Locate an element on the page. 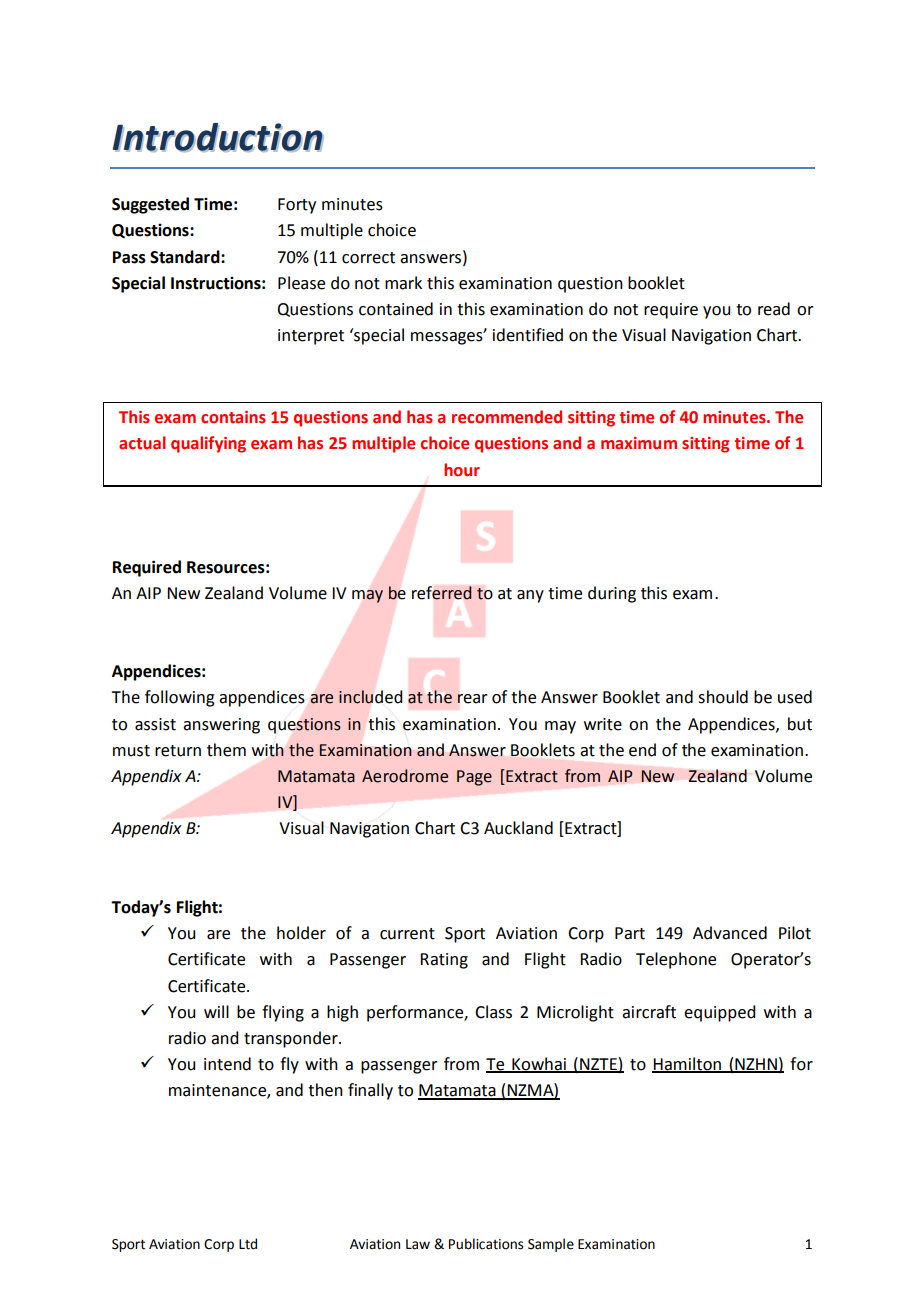 This image has width=924, height=1308. read is located at coordinates (774, 309).
